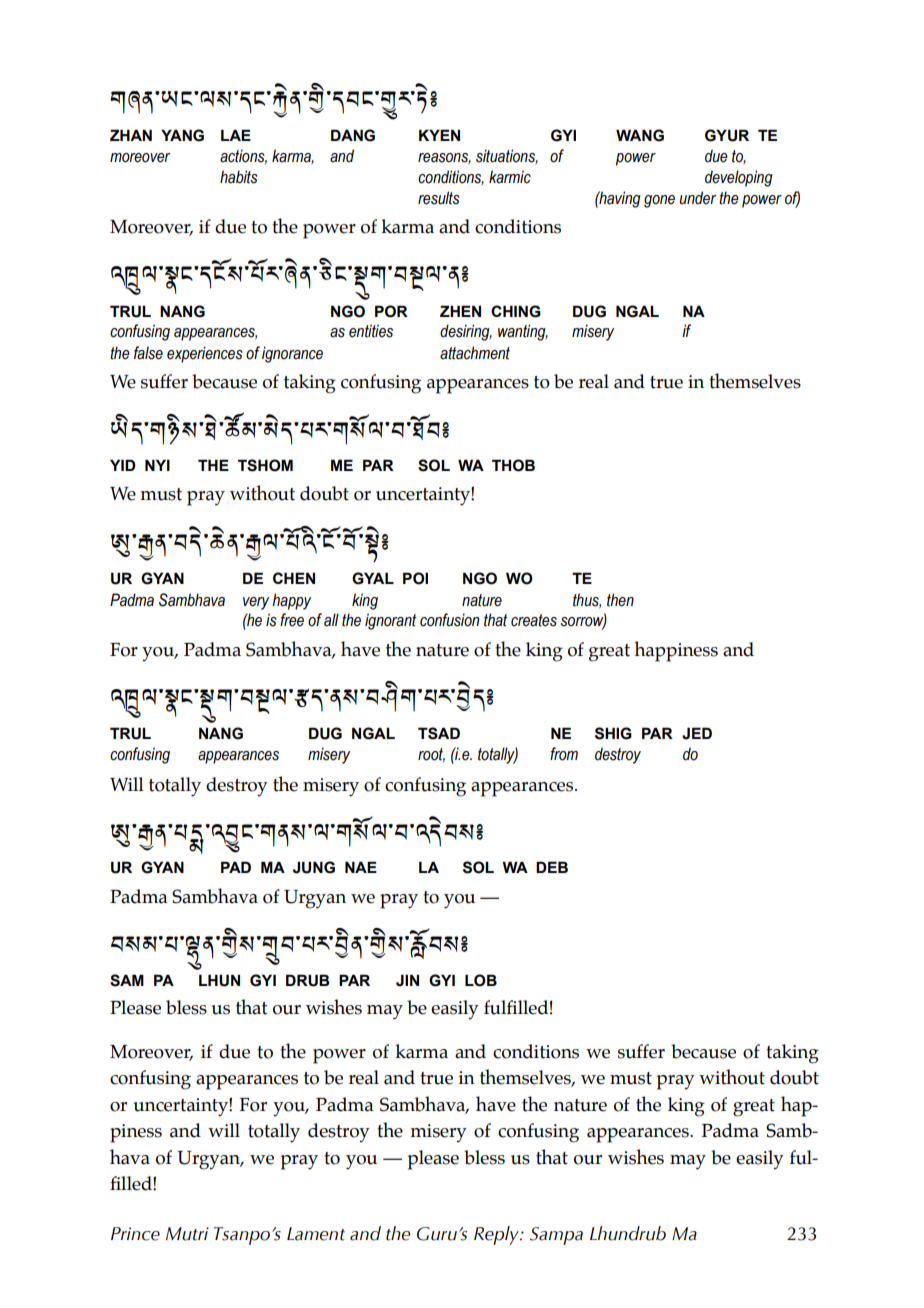 The height and width of the image is (1308, 924). Describe the element at coordinates (497, 1235) in the image. I see `Reply` at that location.
